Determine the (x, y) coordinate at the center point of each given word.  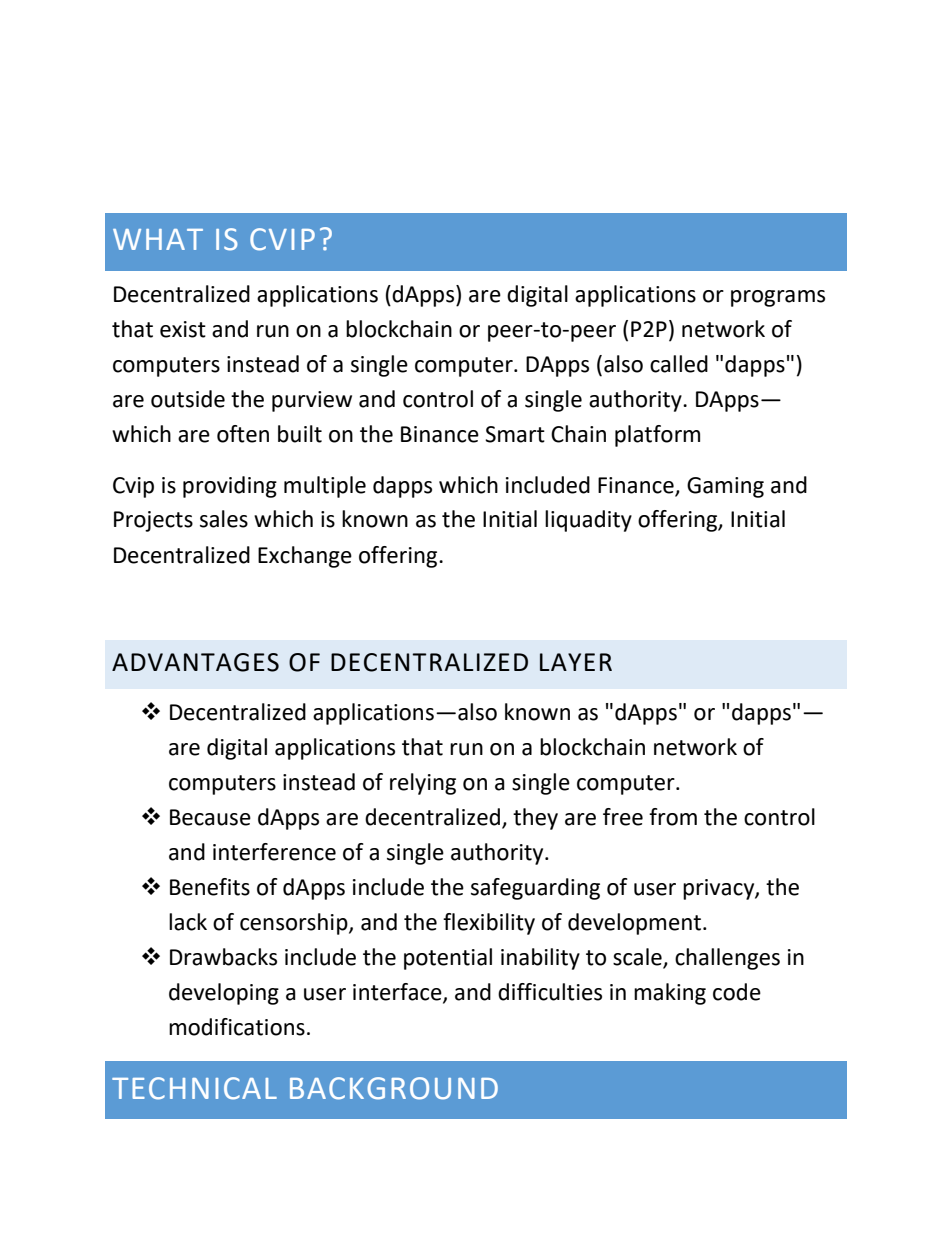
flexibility (489, 924)
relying (423, 784)
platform (657, 436)
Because (210, 817)
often (243, 434)
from (673, 817)
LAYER (576, 662)
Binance (440, 434)
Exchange (305, 557)
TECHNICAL (194, 1088)
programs (778, 298)
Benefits (210, 887)
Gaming (725, 487)
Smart (515, 434)
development (634, 924)
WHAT (158, 239)
